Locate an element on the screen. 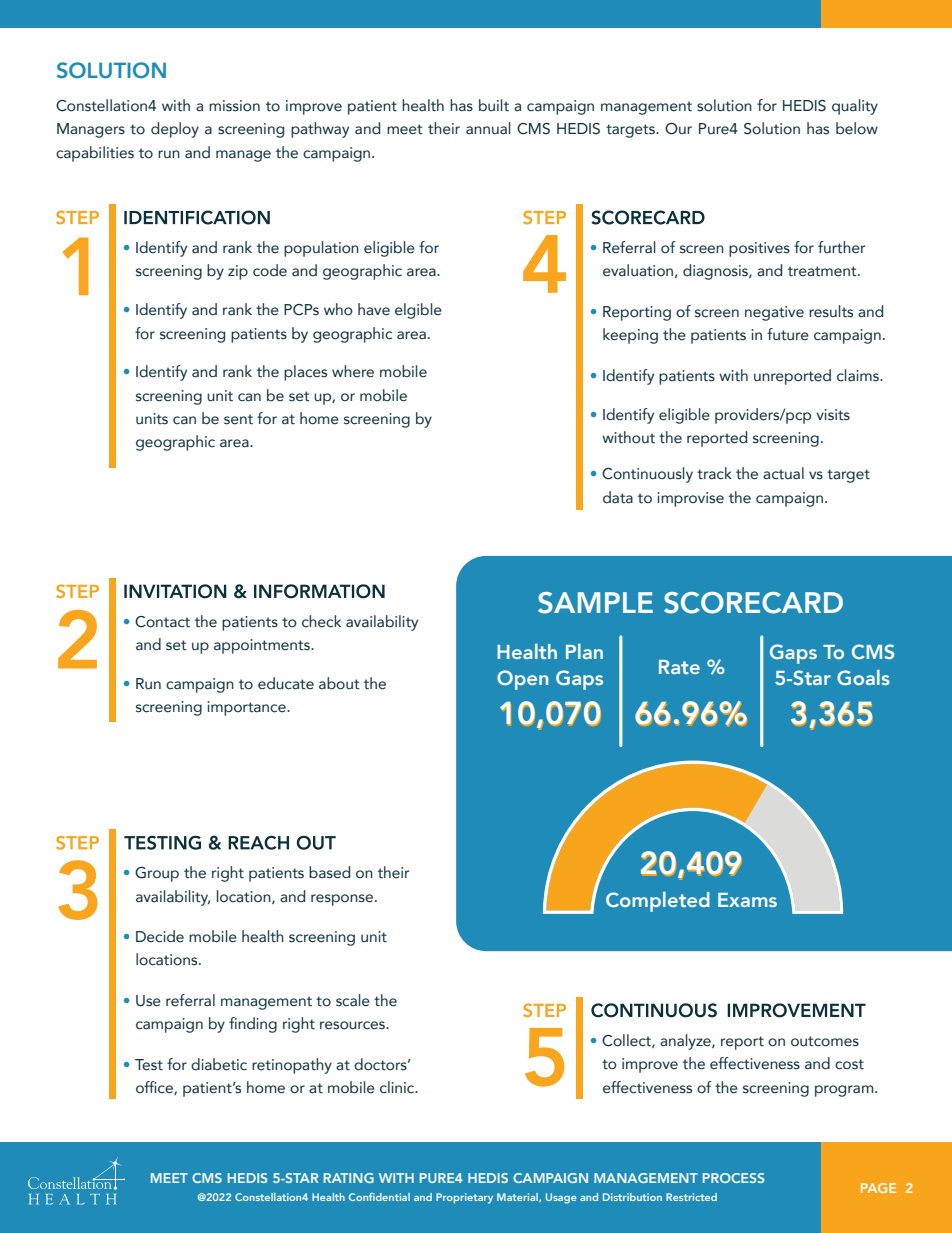 The height and width of the screenshot is (1233, 952). annual is located at coordinates (488, 128).
